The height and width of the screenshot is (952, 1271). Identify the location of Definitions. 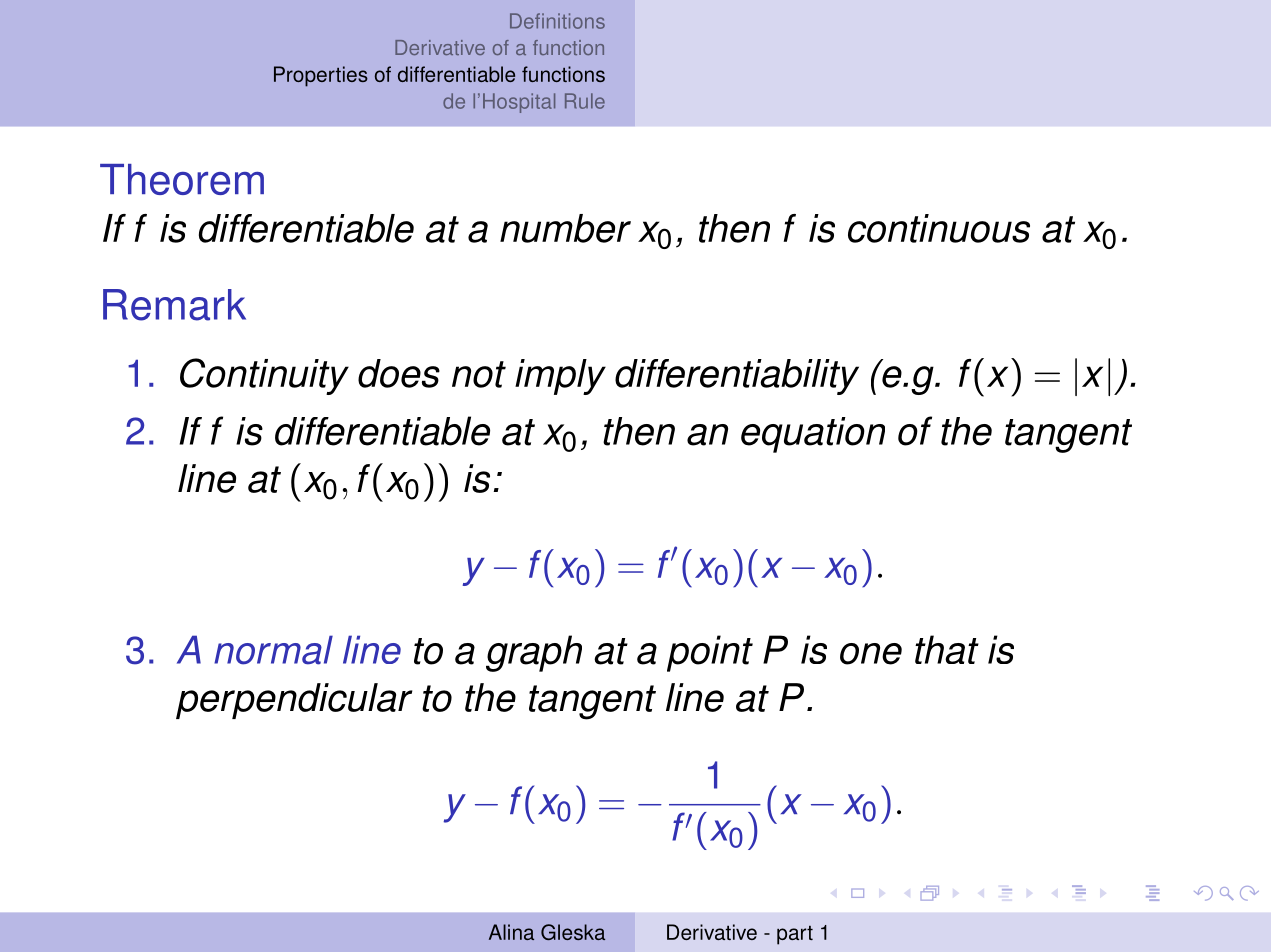
(557, 21).
